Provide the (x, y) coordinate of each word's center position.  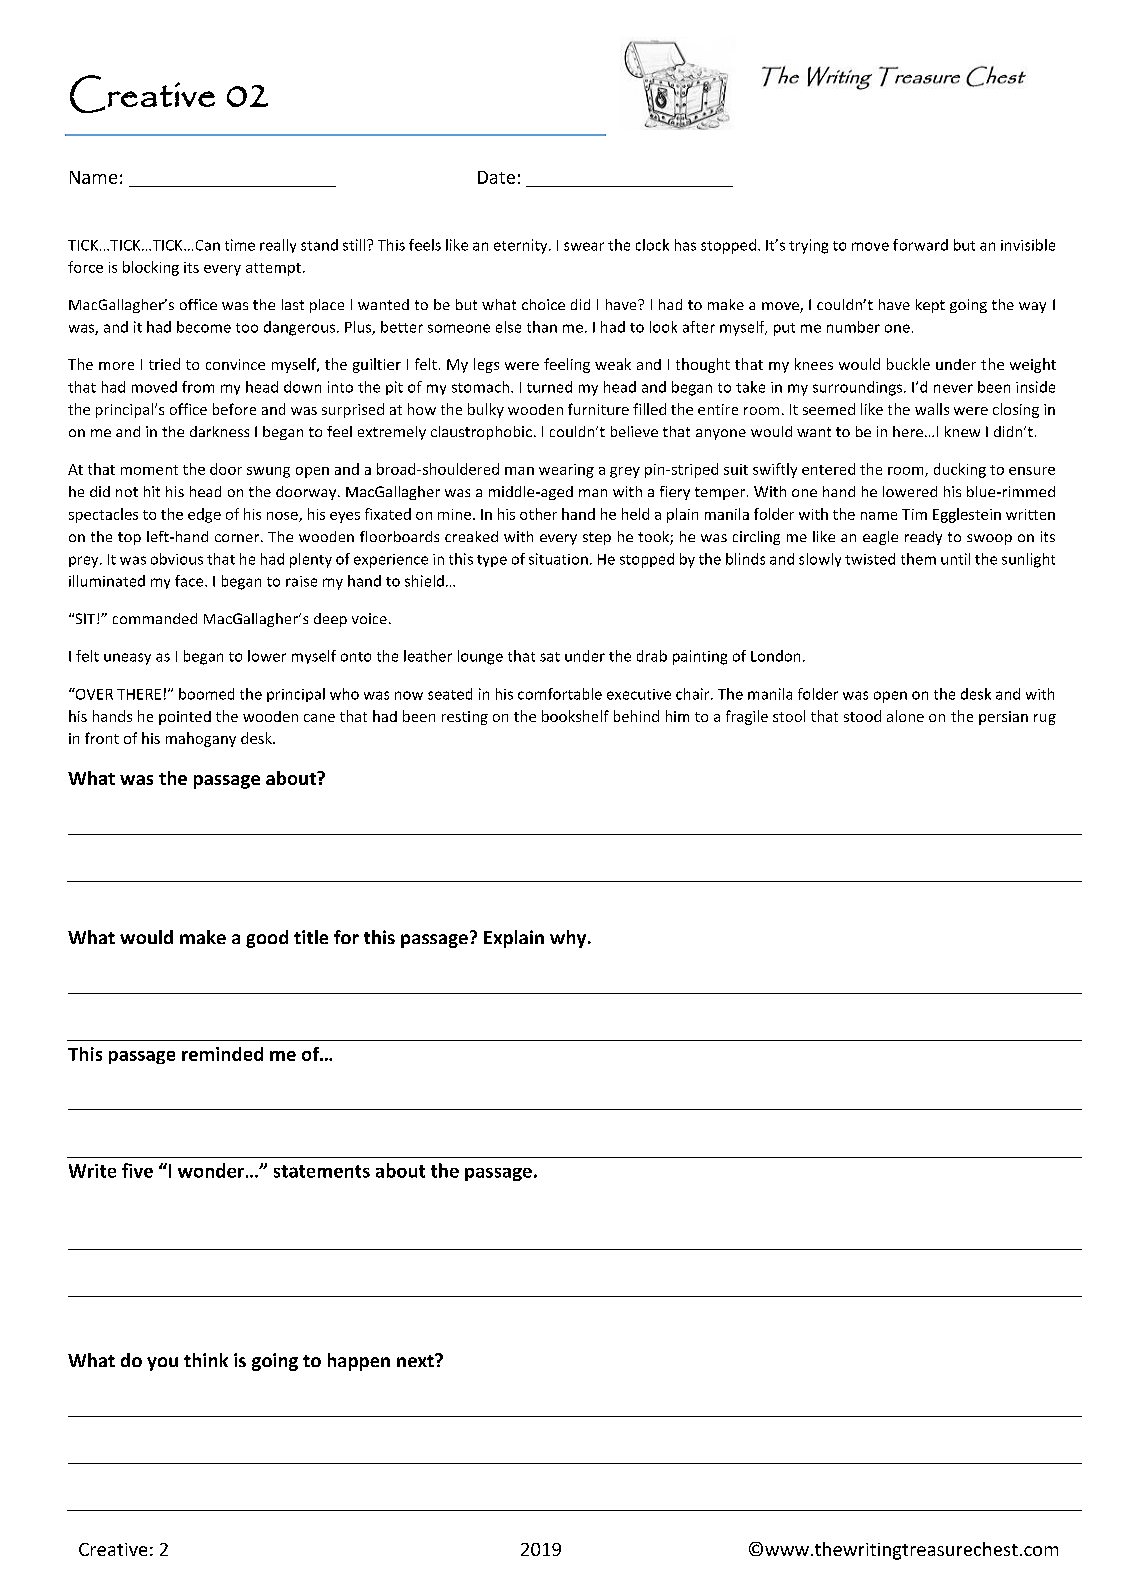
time (240, 245)
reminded (222, 1054)
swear (584, 246)
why (569, 939)
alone (905, 716)
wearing (566, 471)
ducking (960, 470)
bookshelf (575, 716)
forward (920, 245)
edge (204, 515)
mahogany (201, 739)
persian (1003, 718)
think (206, 1360)
